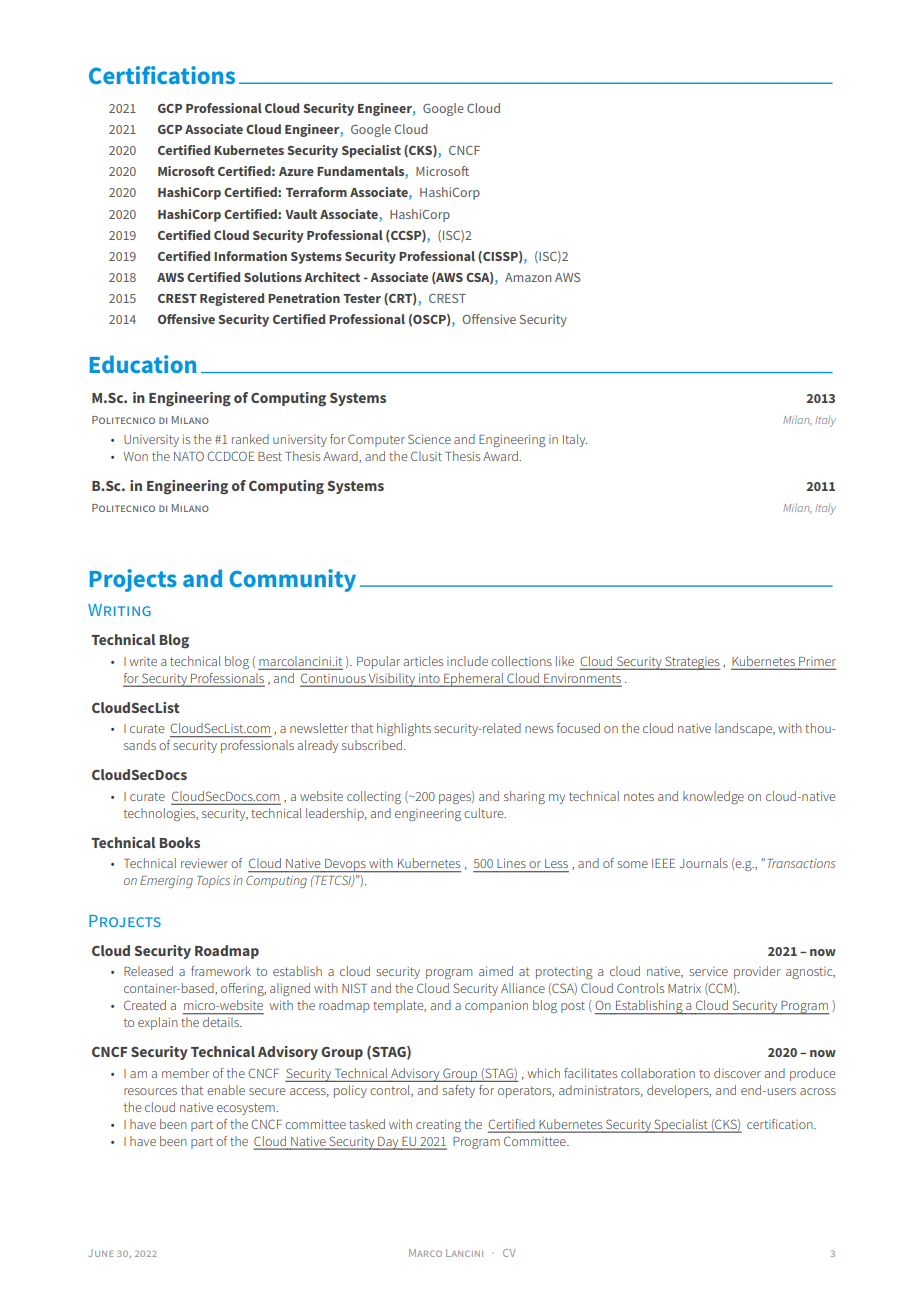 The height and width of the image is (1308, 924). Describe the element at coordinates (101, 1253) in the image. I see `JUNE` at that location.
